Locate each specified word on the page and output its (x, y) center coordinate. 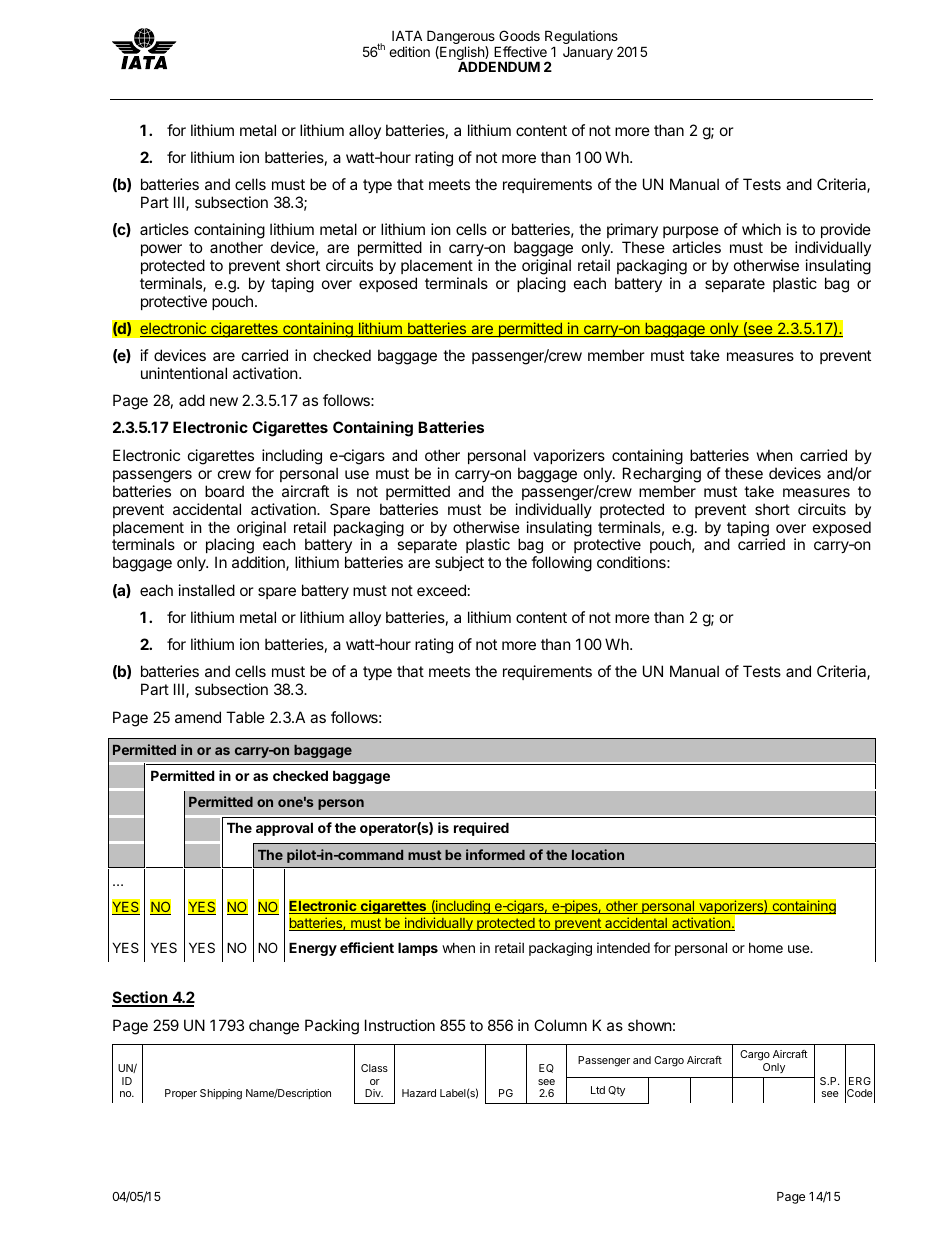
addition (259, 563)
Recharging (662, 475)
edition (409, 51)
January (588, 53)
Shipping (221, 1094)
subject (459, 563)
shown (650, 1025)
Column (560, 1025)
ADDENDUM (499, 66)
